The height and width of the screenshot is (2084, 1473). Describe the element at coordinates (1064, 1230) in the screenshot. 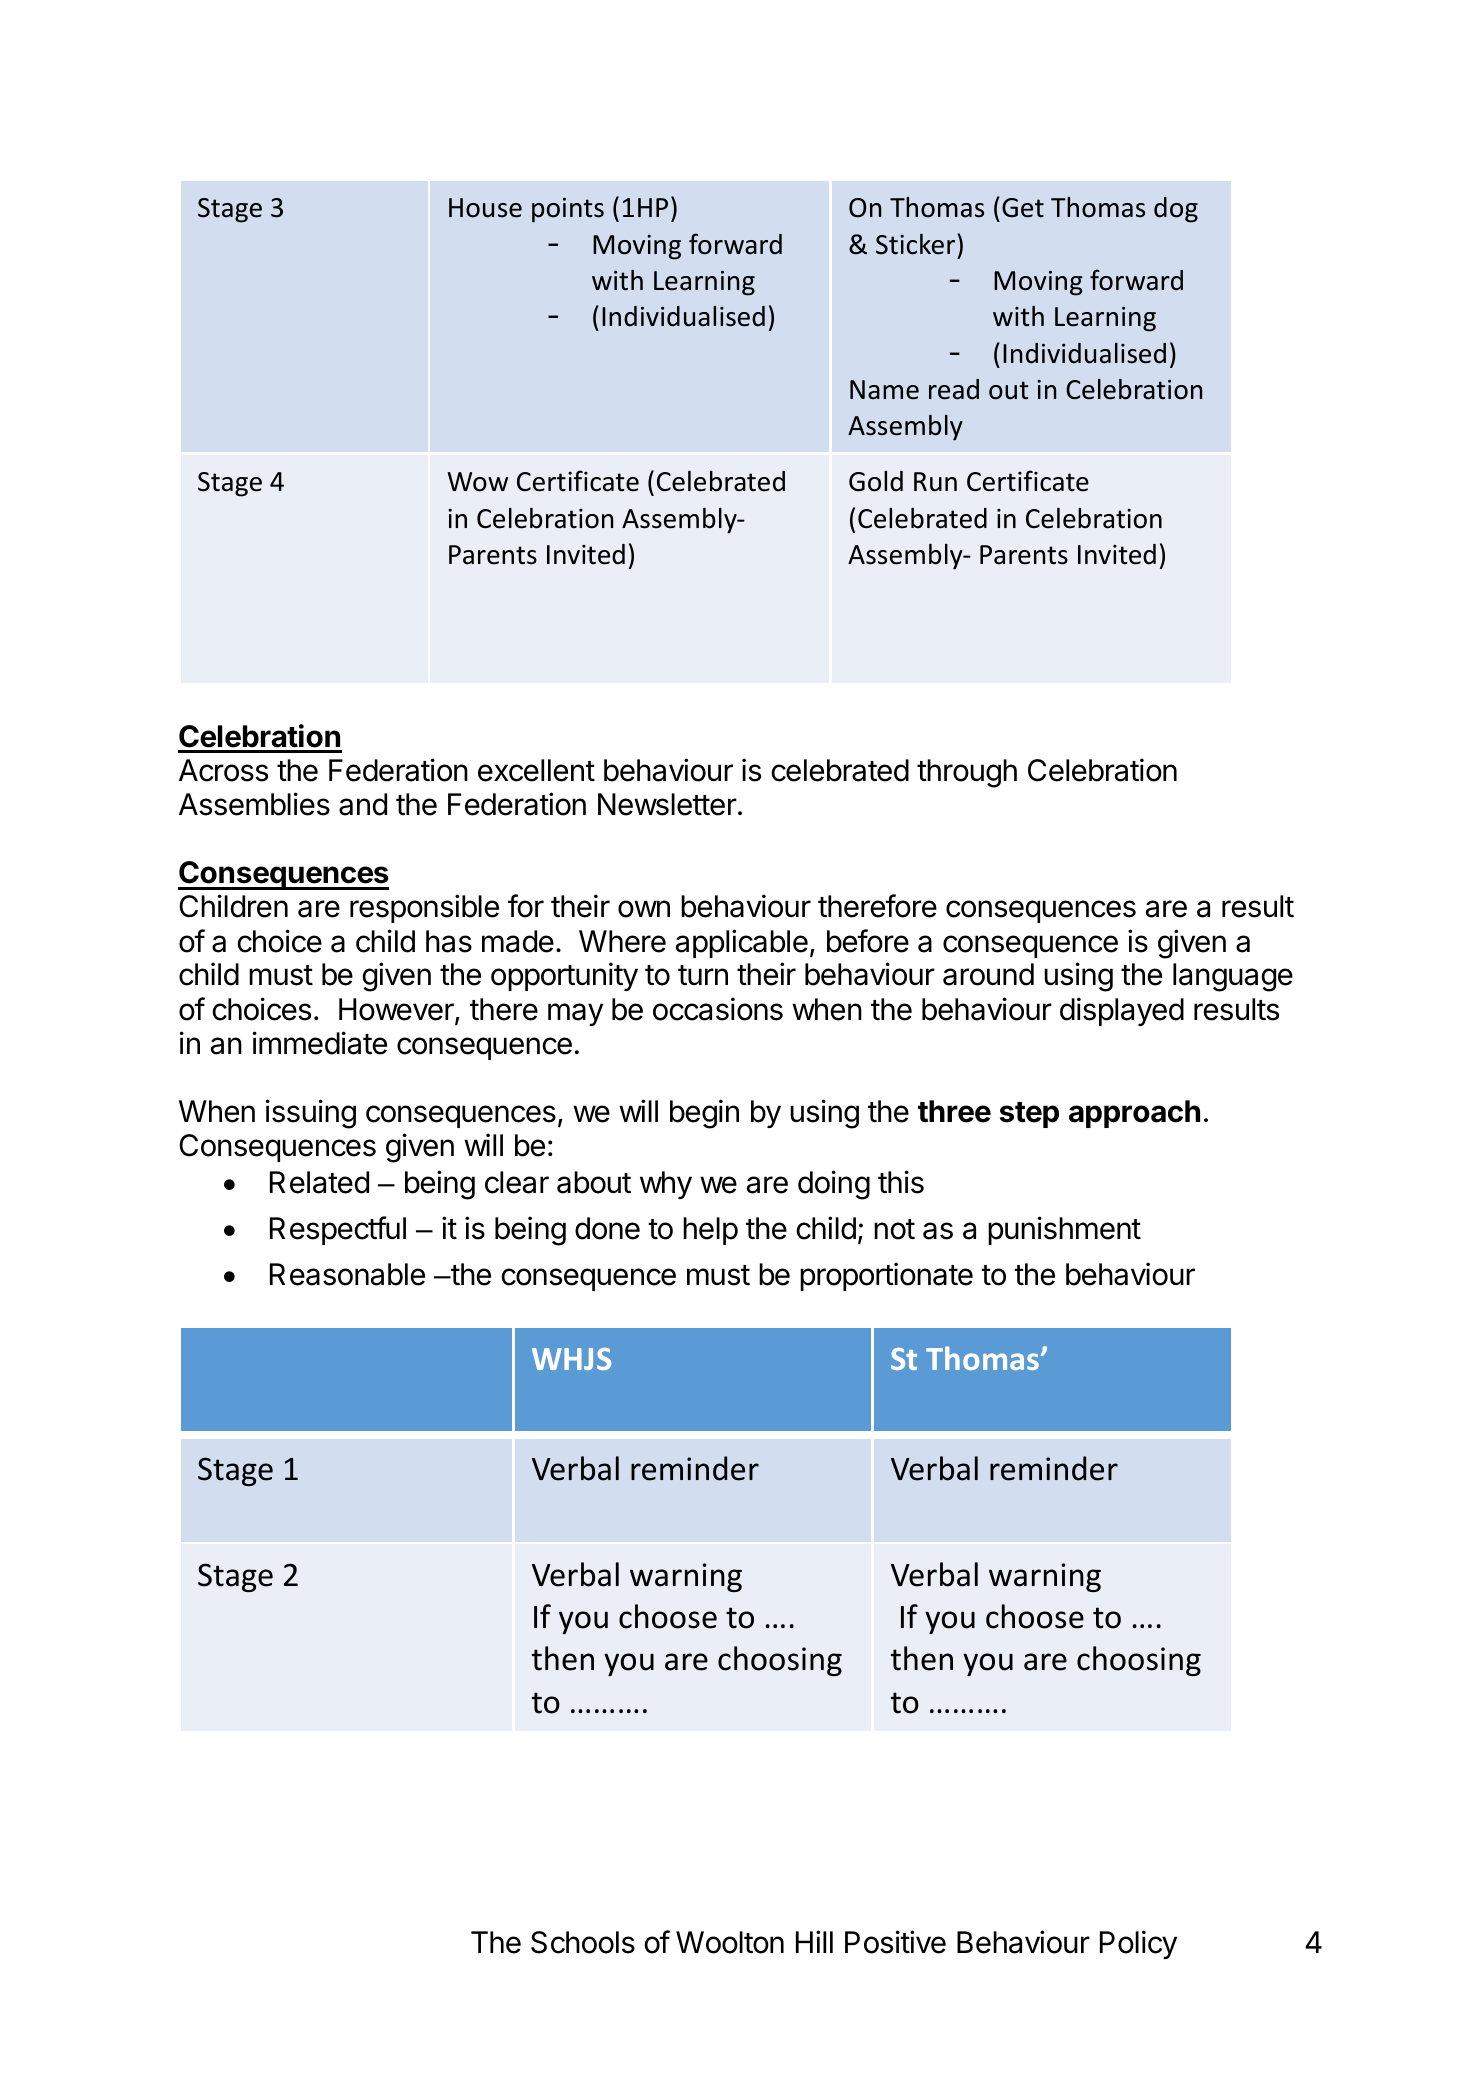

I see `punishment` at that location.
